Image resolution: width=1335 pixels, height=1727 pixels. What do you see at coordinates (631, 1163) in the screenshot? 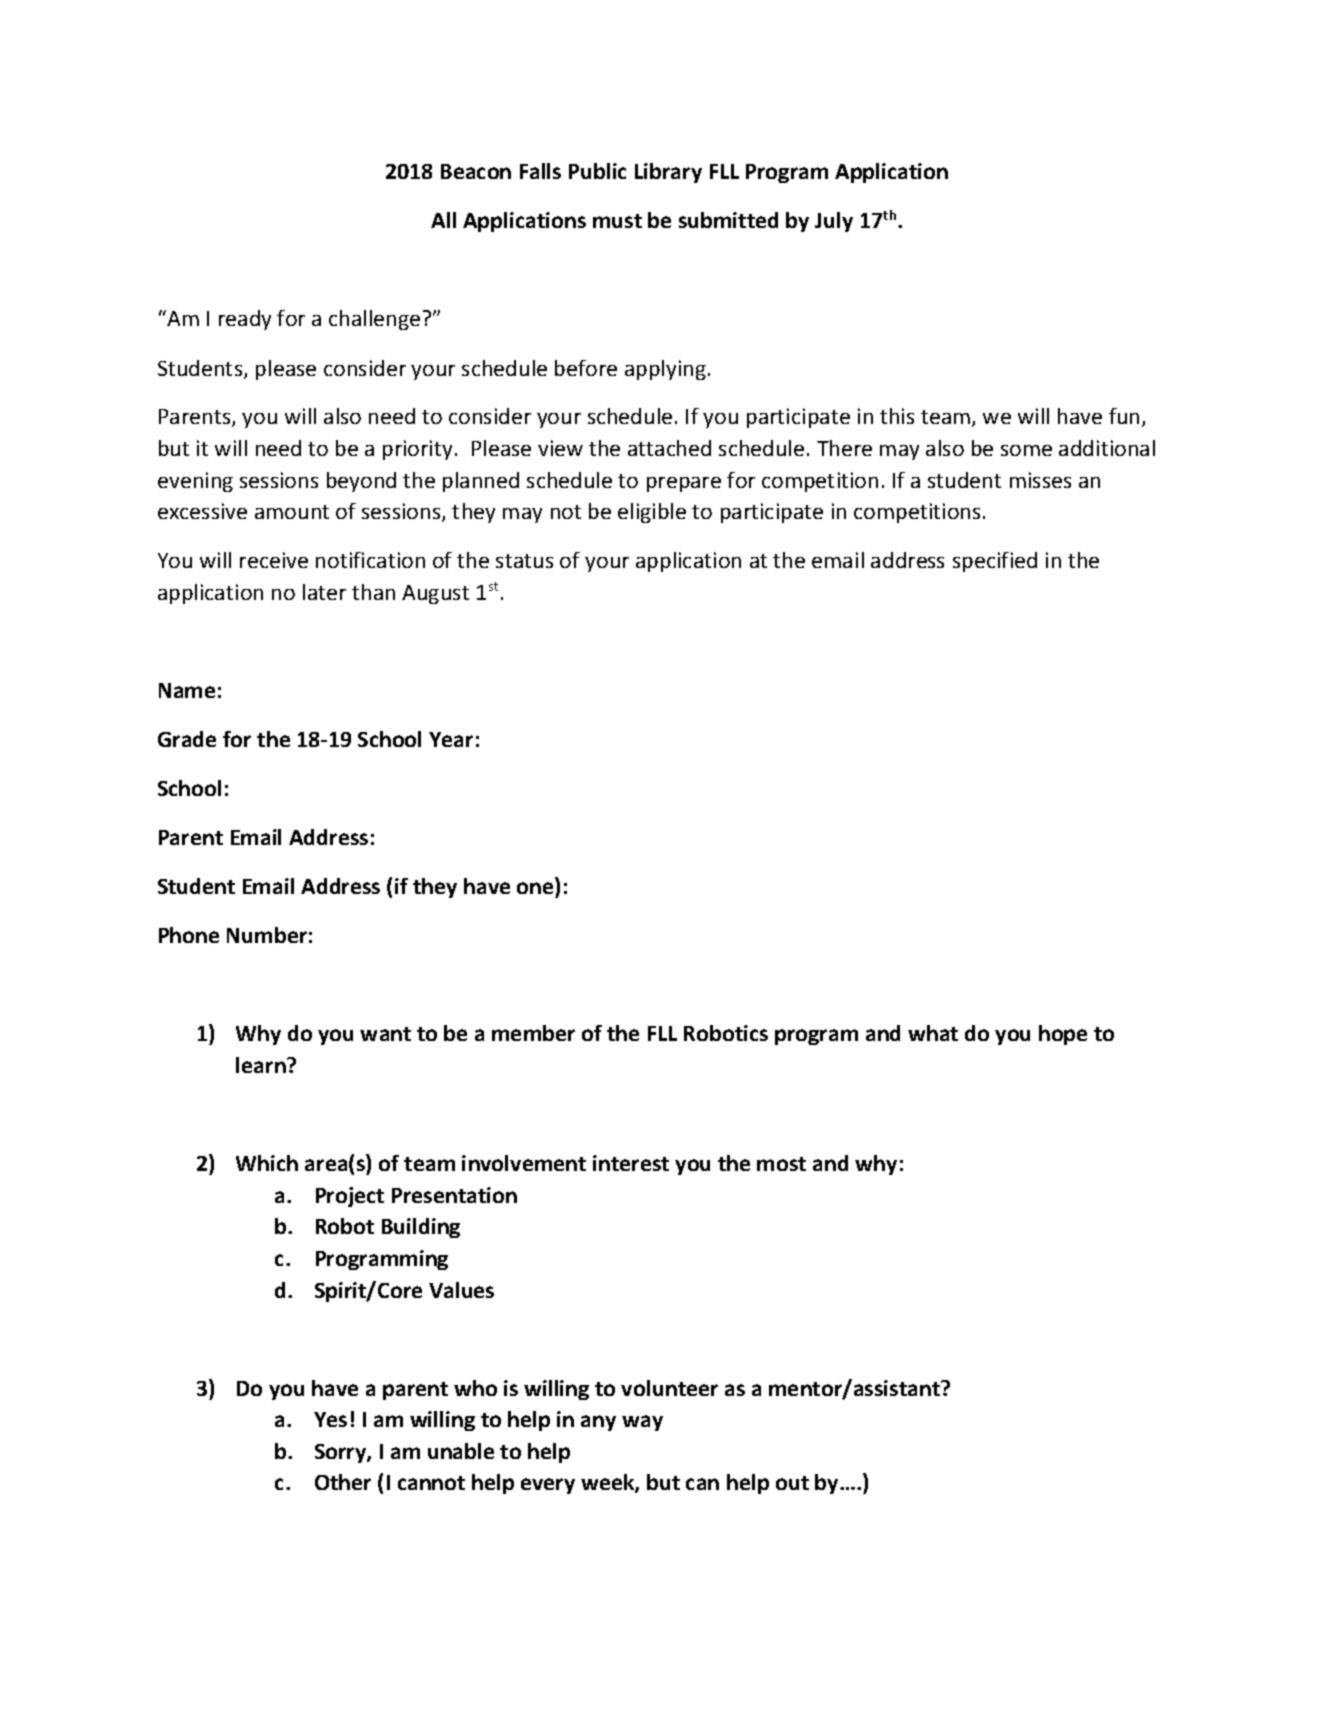
I see `interest` at bounding box center [631, 1163].
